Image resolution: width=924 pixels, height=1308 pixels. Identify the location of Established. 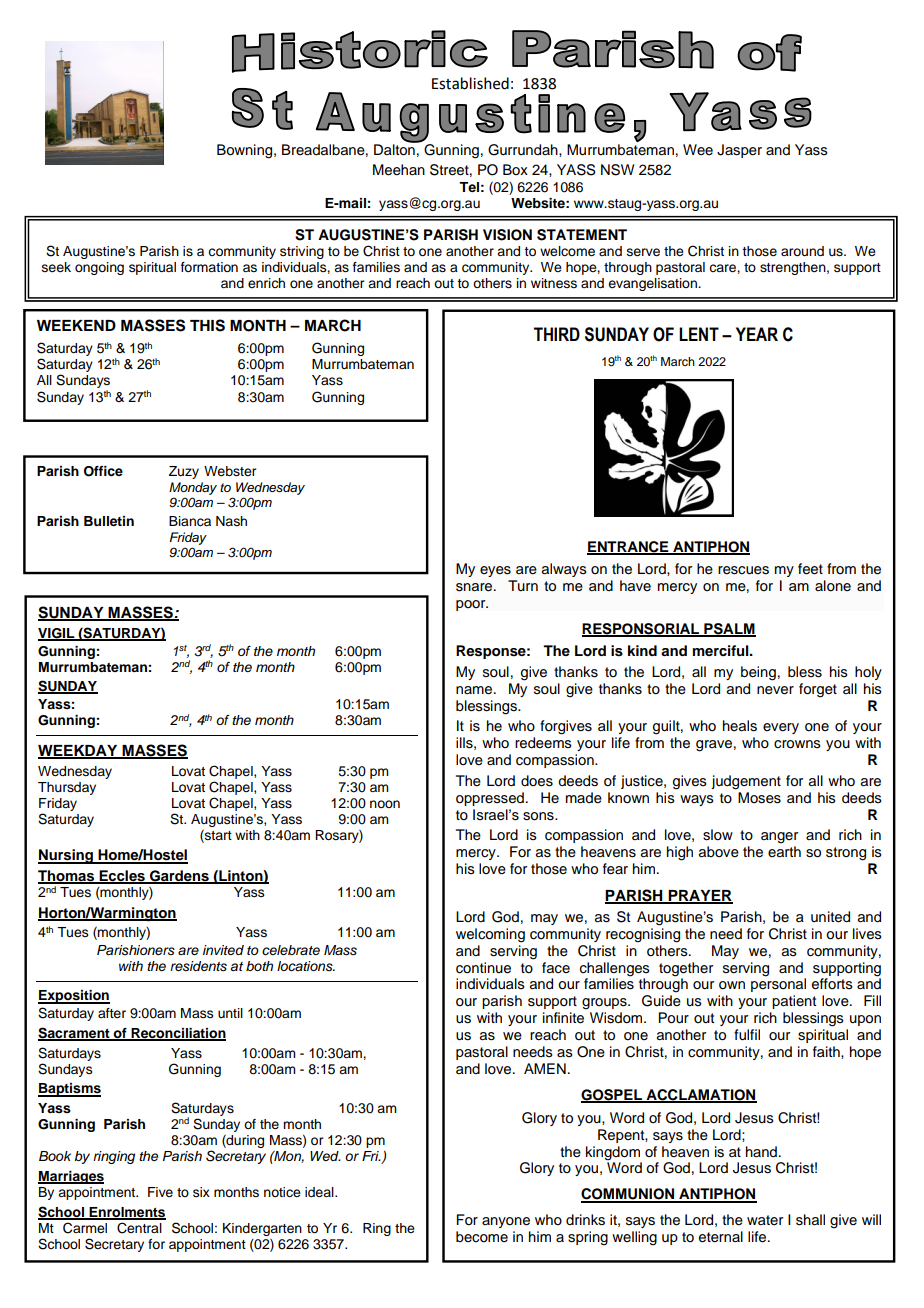
(470, 83).
